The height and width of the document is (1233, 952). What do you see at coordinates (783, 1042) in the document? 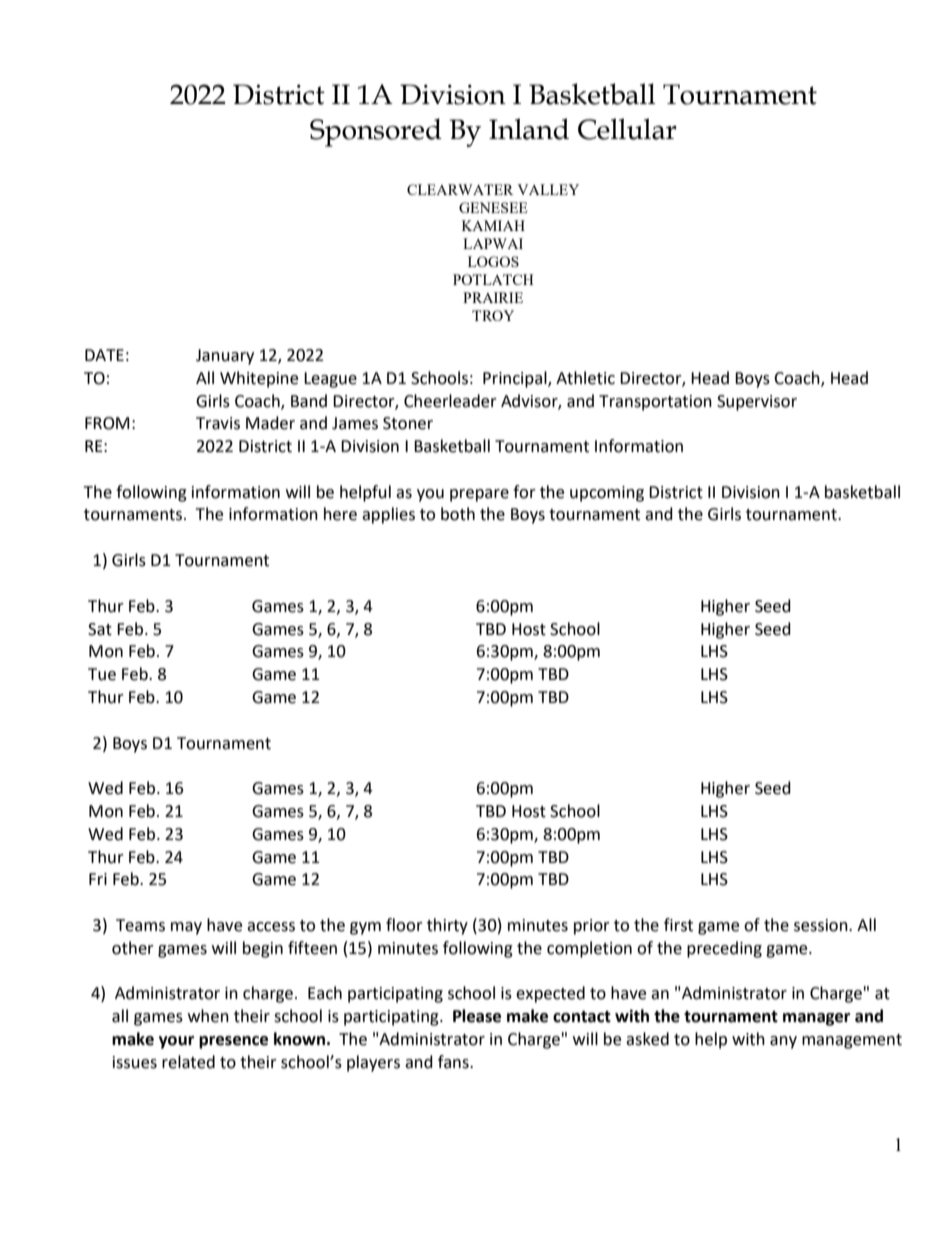
I see `any` at bounding box center [783, 1042].
